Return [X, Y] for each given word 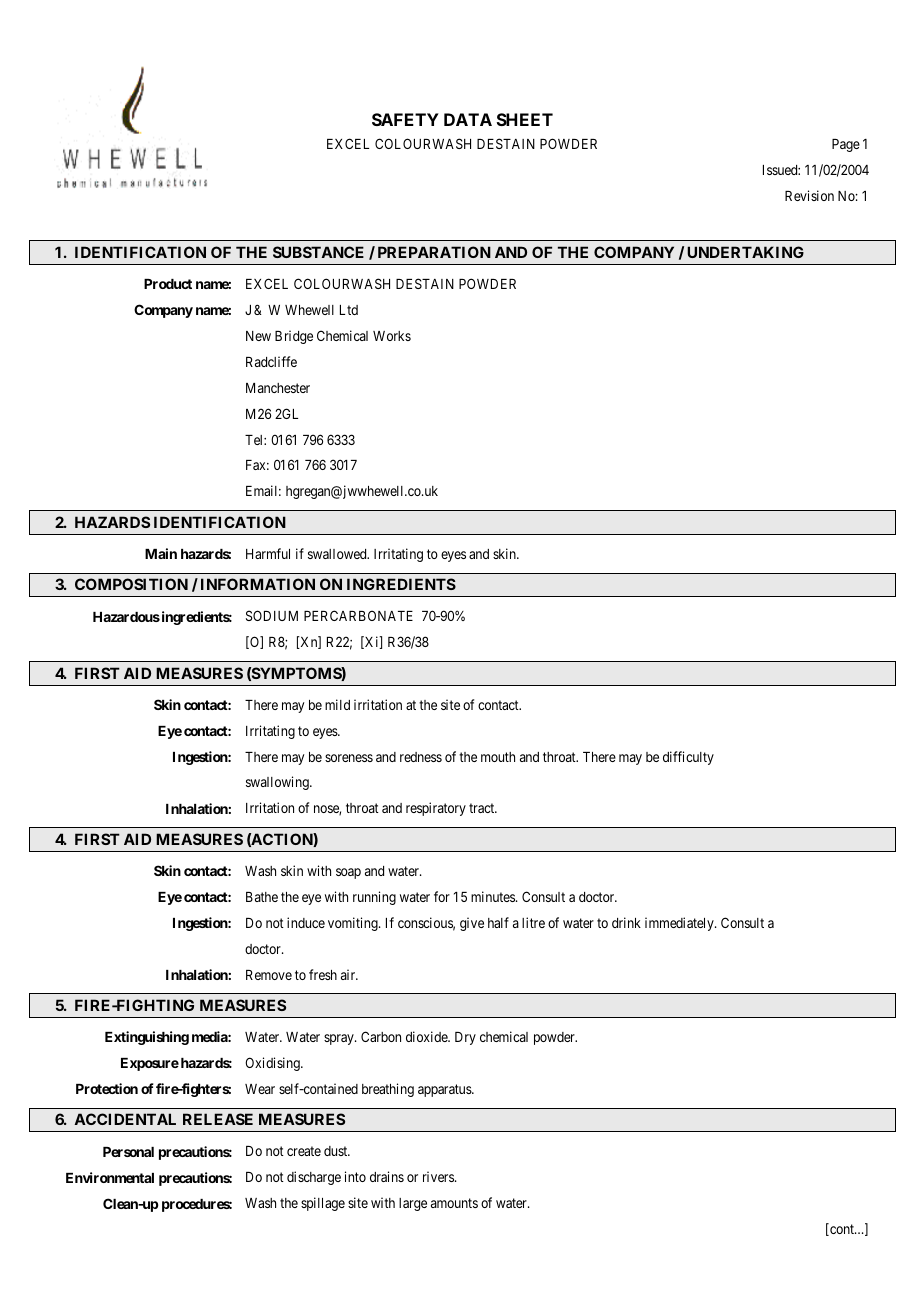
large [413, 1204]
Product [168, 284]
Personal [128, 1152]
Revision [809, 195]
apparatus [445, 1090]
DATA [468, 119]
